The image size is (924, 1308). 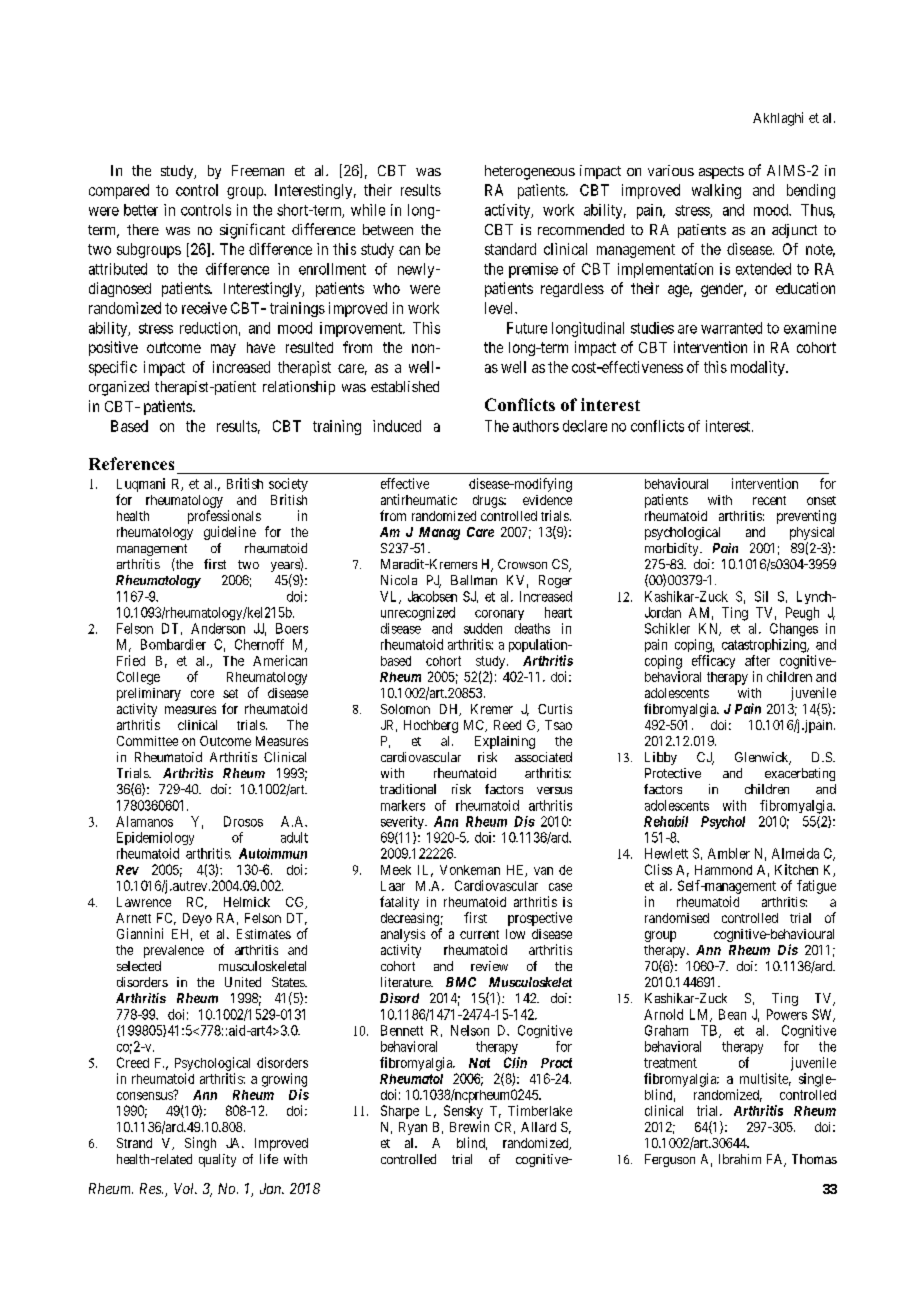 I want to click on quality, so click(x=217, y=1160).
